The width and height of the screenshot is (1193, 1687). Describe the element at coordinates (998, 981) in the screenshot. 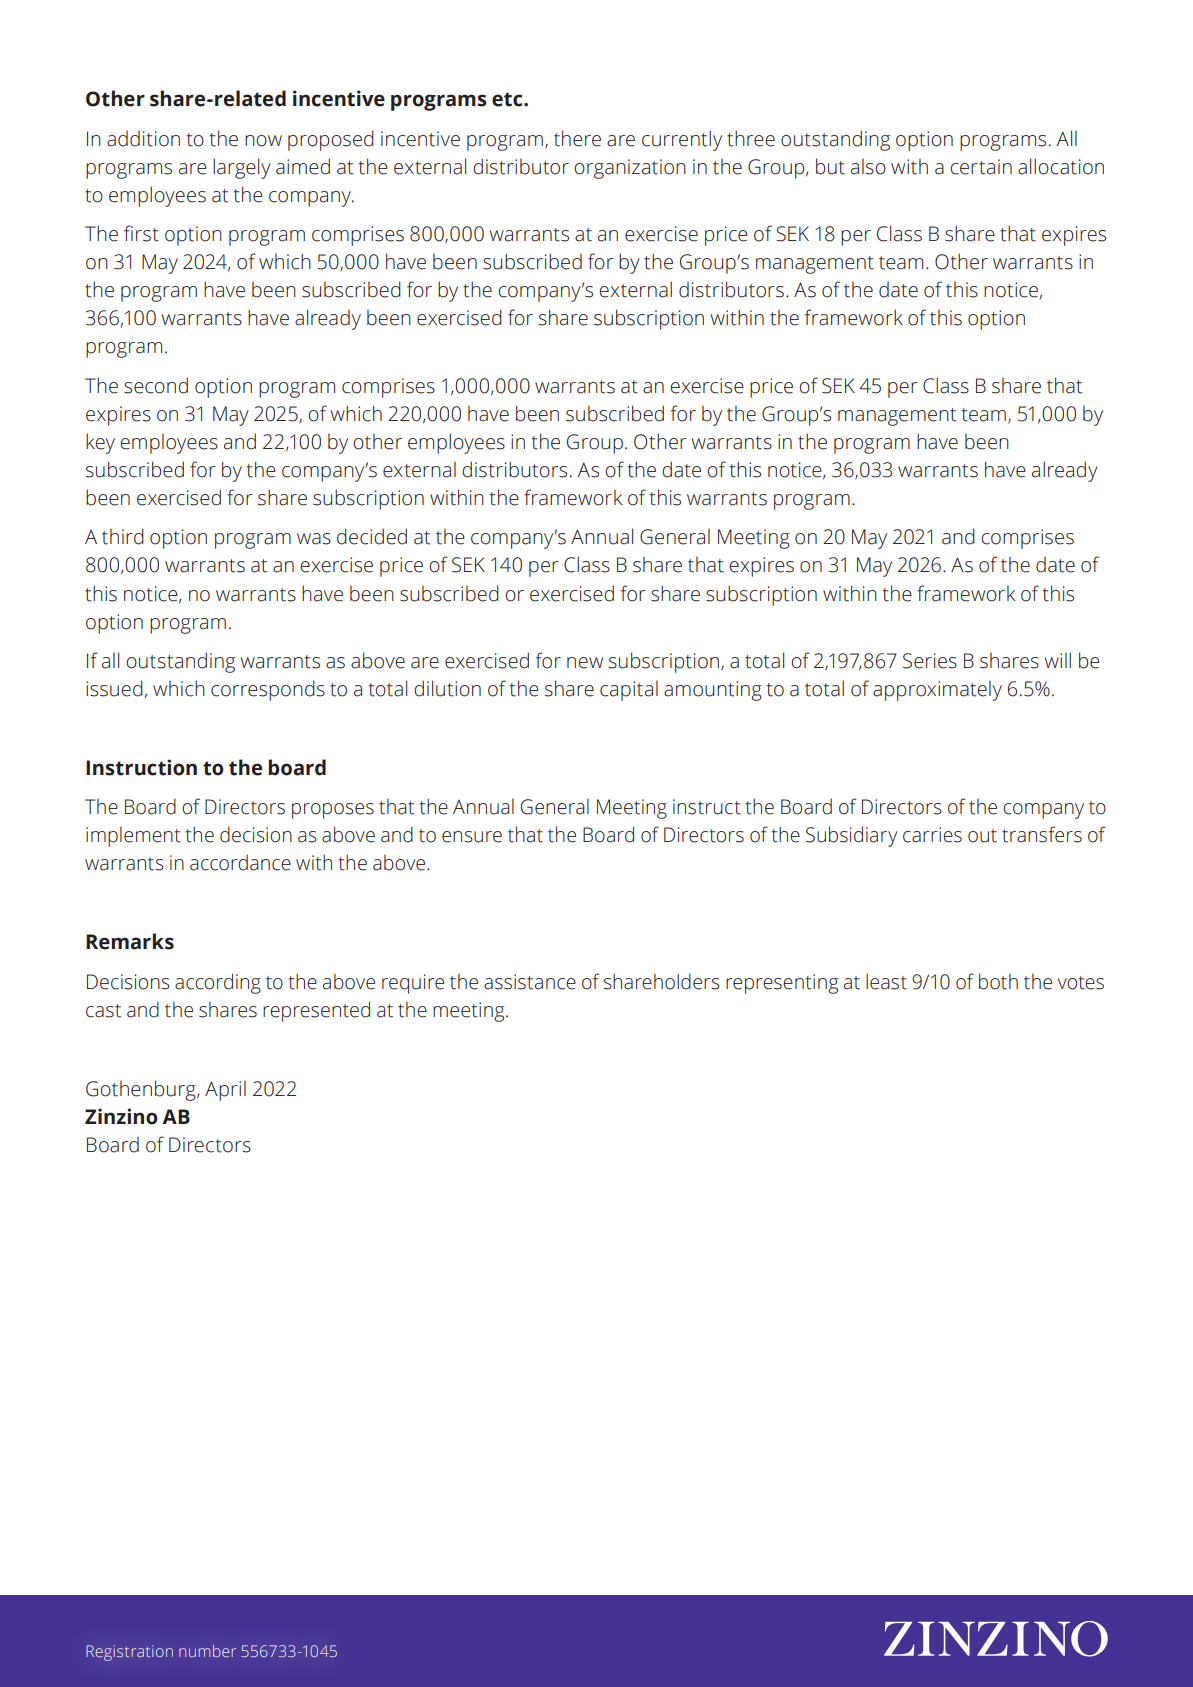

I see `both` at that location.
